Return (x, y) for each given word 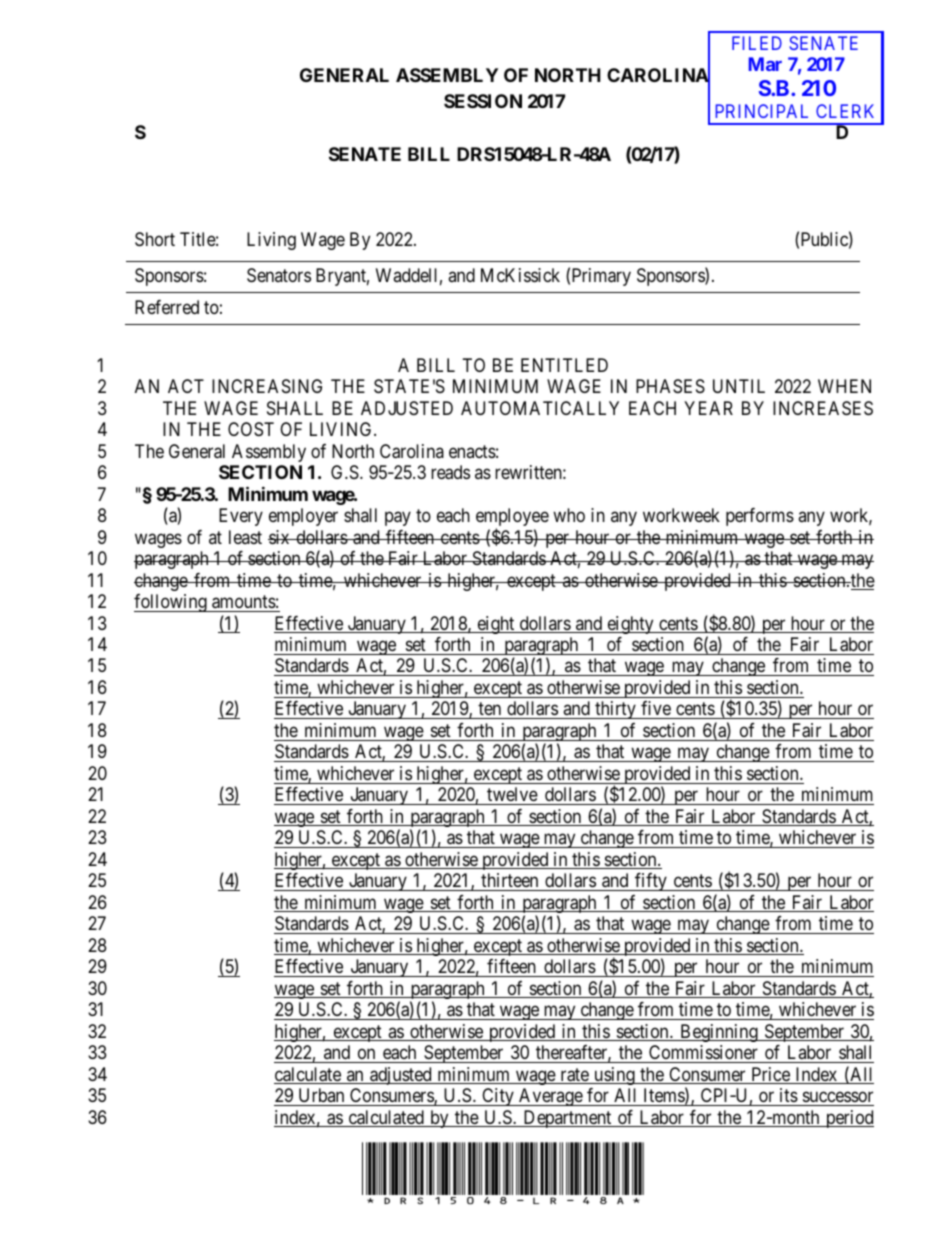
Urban (321, 1095)
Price (770, 1075)
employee (512, 518)
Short (155, 239)
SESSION (483, 101)
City (498, 1097)
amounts (244, 602)
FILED (757, 43)
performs (760, 517)
